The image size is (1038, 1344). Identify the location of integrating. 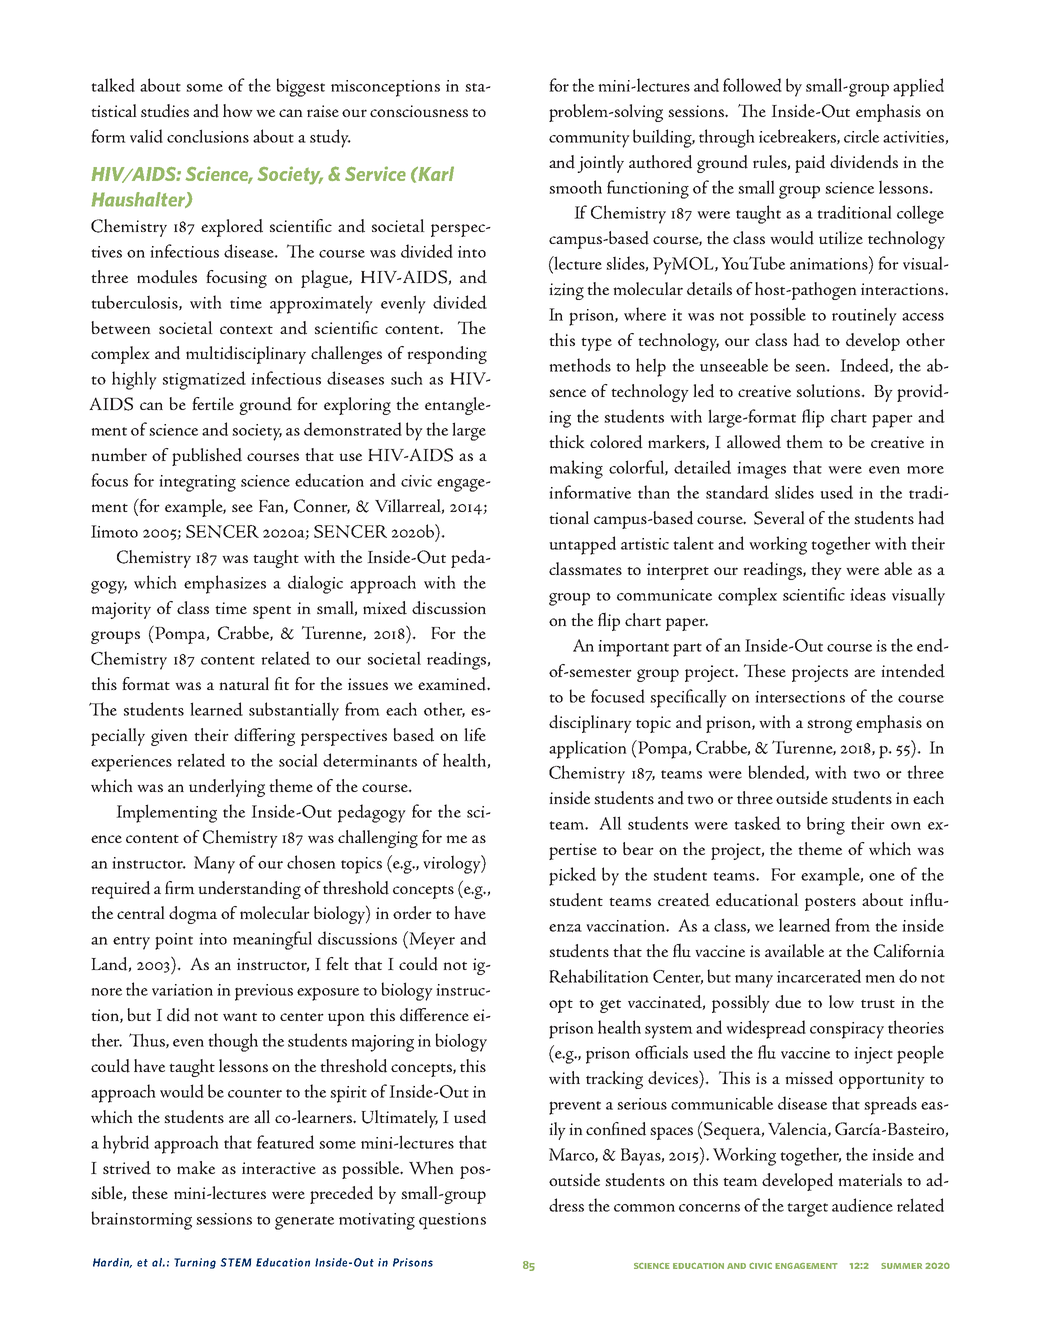
(197, 483).
